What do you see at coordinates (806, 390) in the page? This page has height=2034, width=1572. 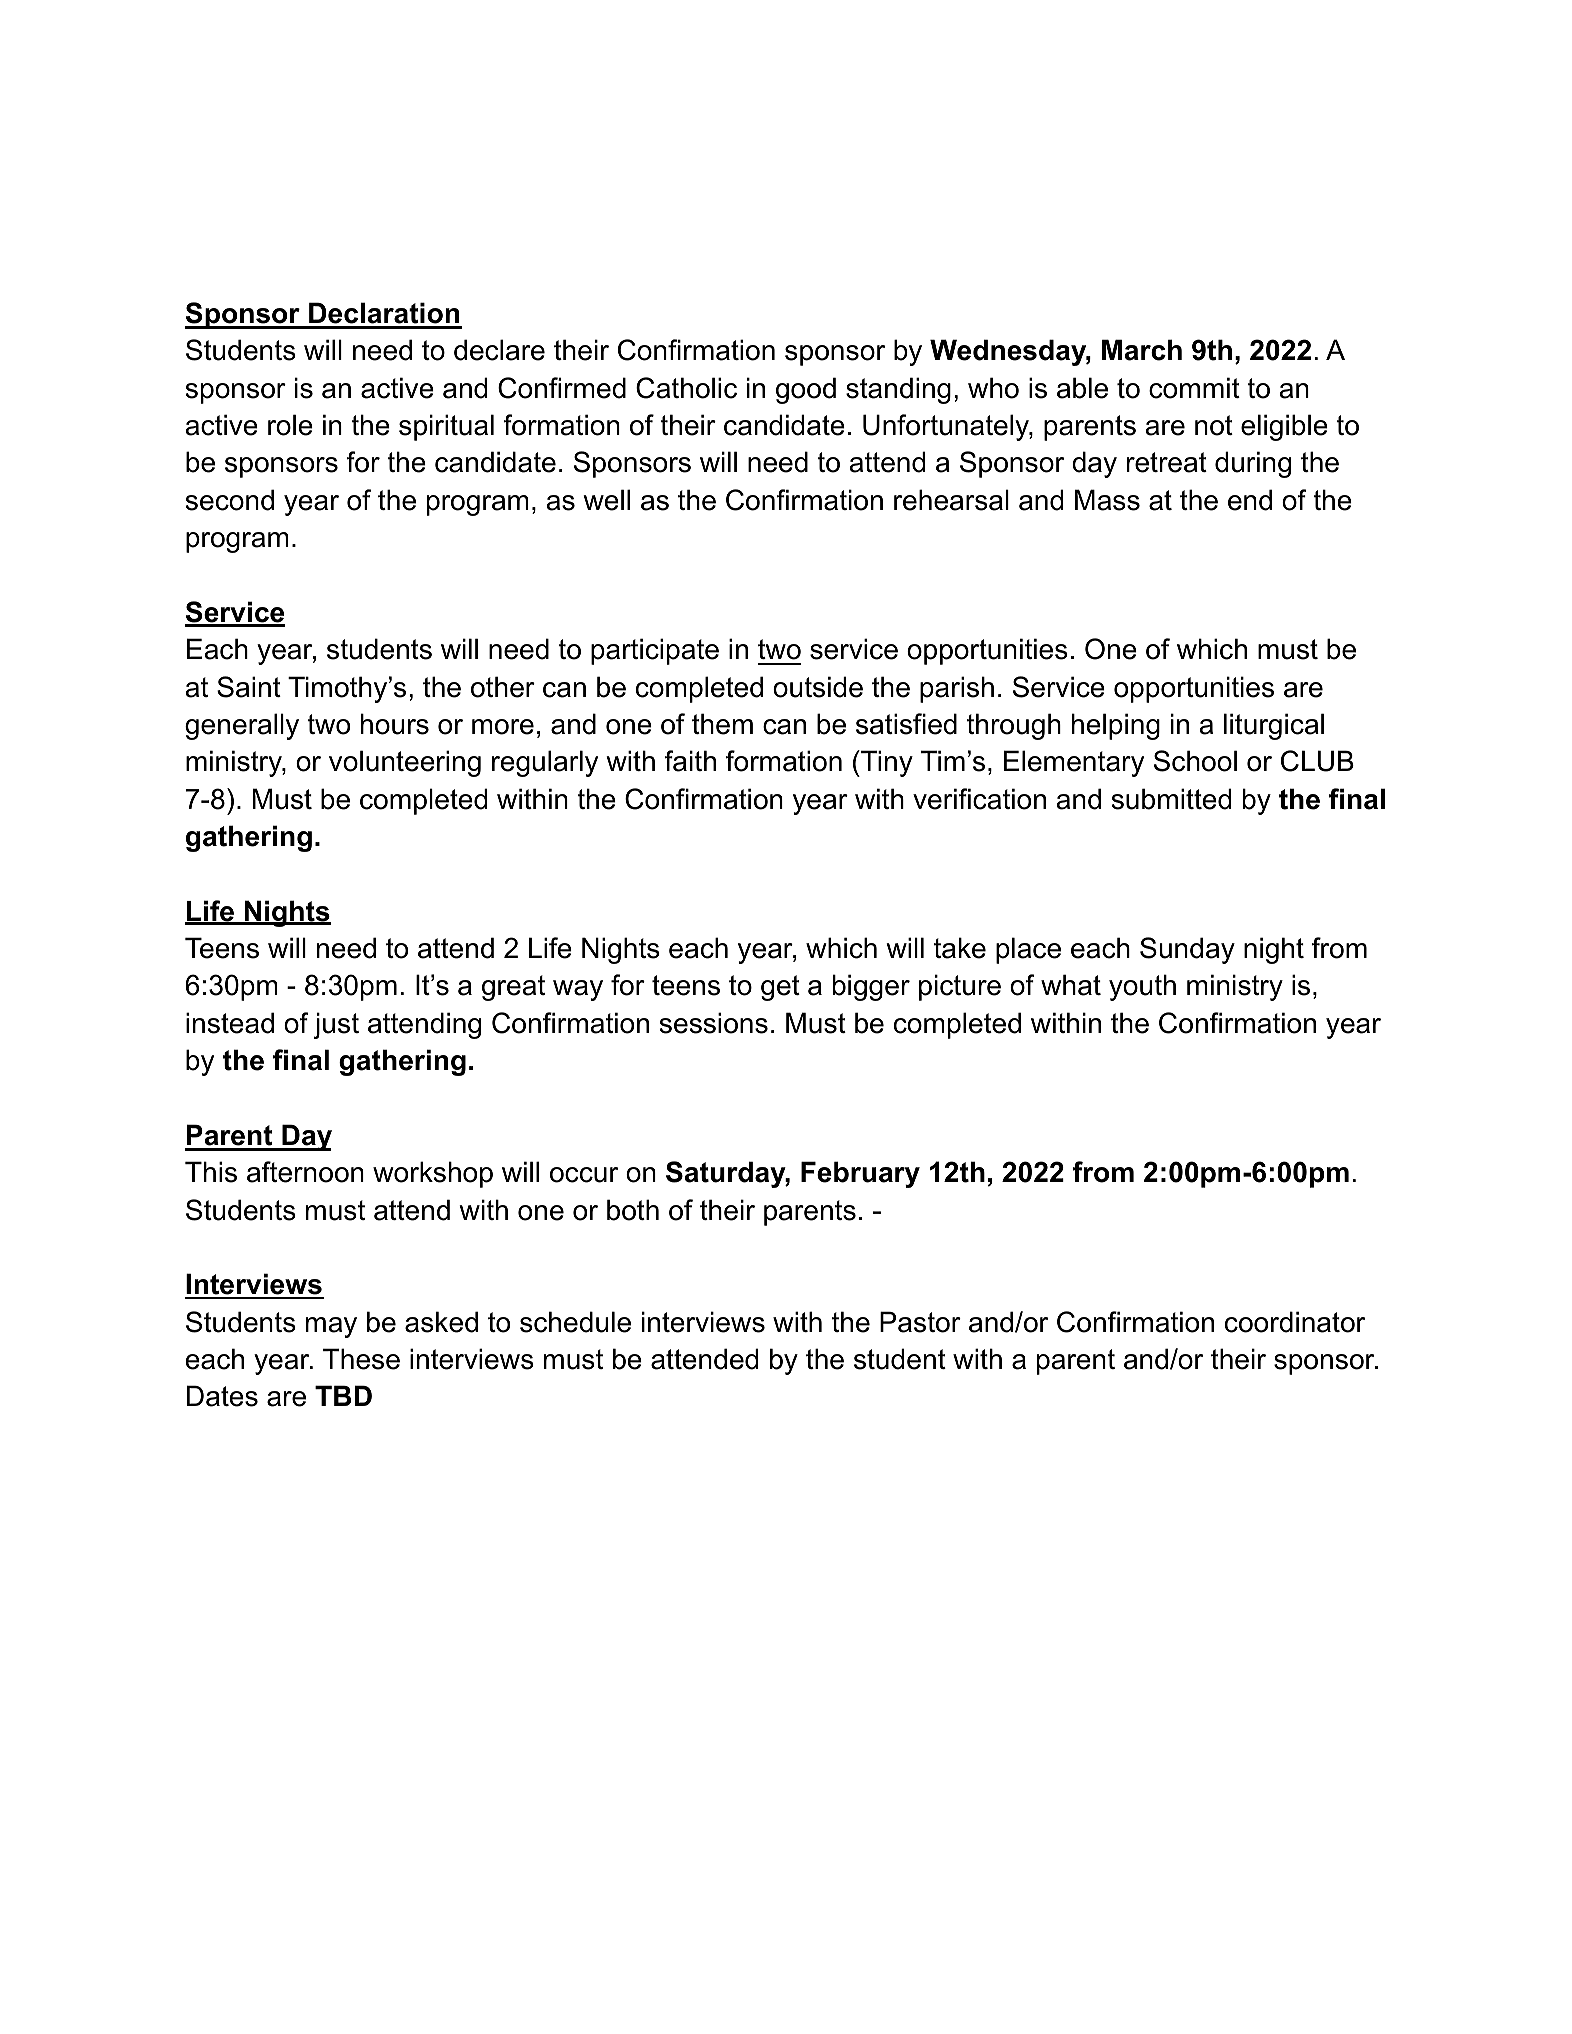 I see `good` at bounding box center [806, 390].
